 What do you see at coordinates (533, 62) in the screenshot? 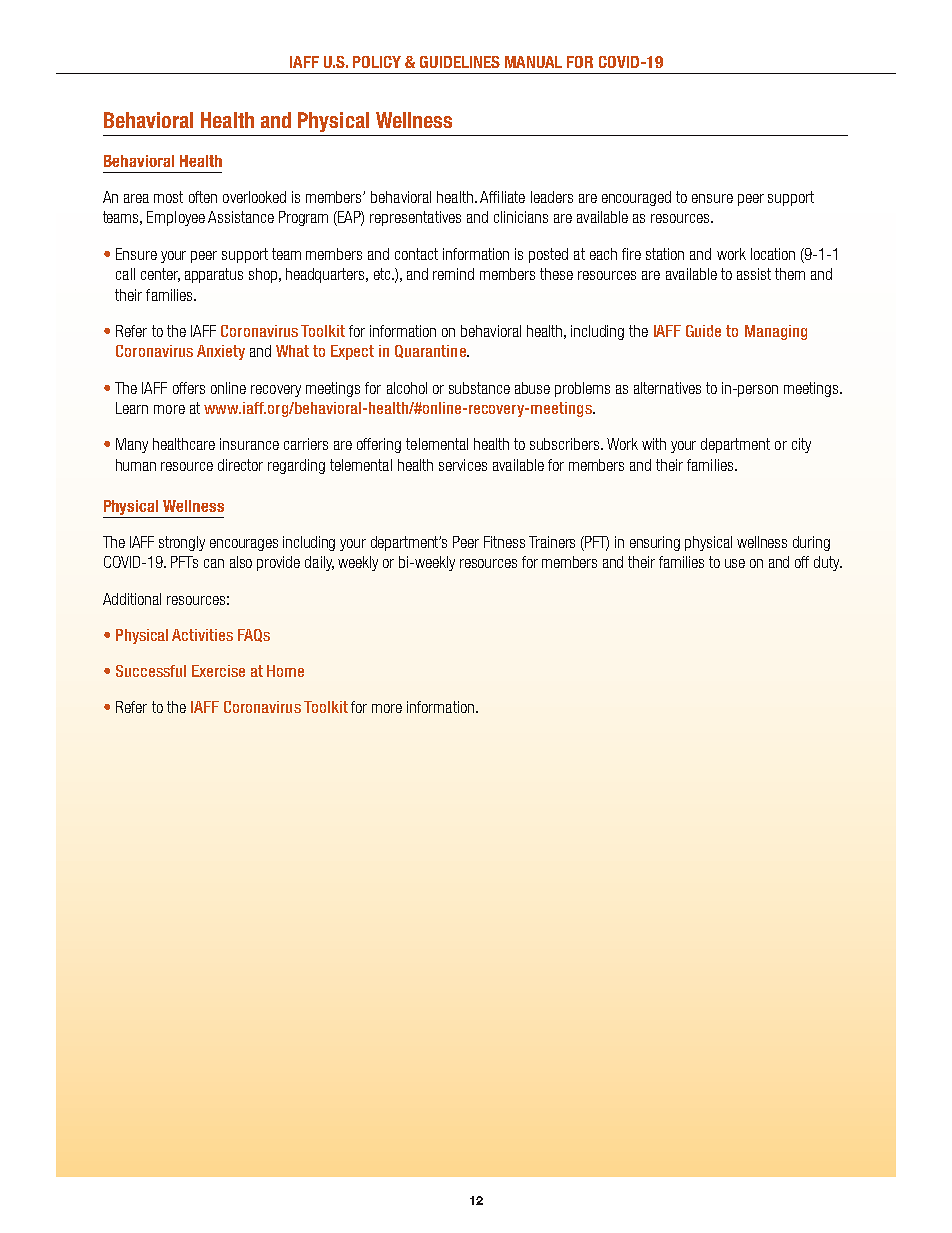
I see `MANUAL` at bounding box center [533, 62].
